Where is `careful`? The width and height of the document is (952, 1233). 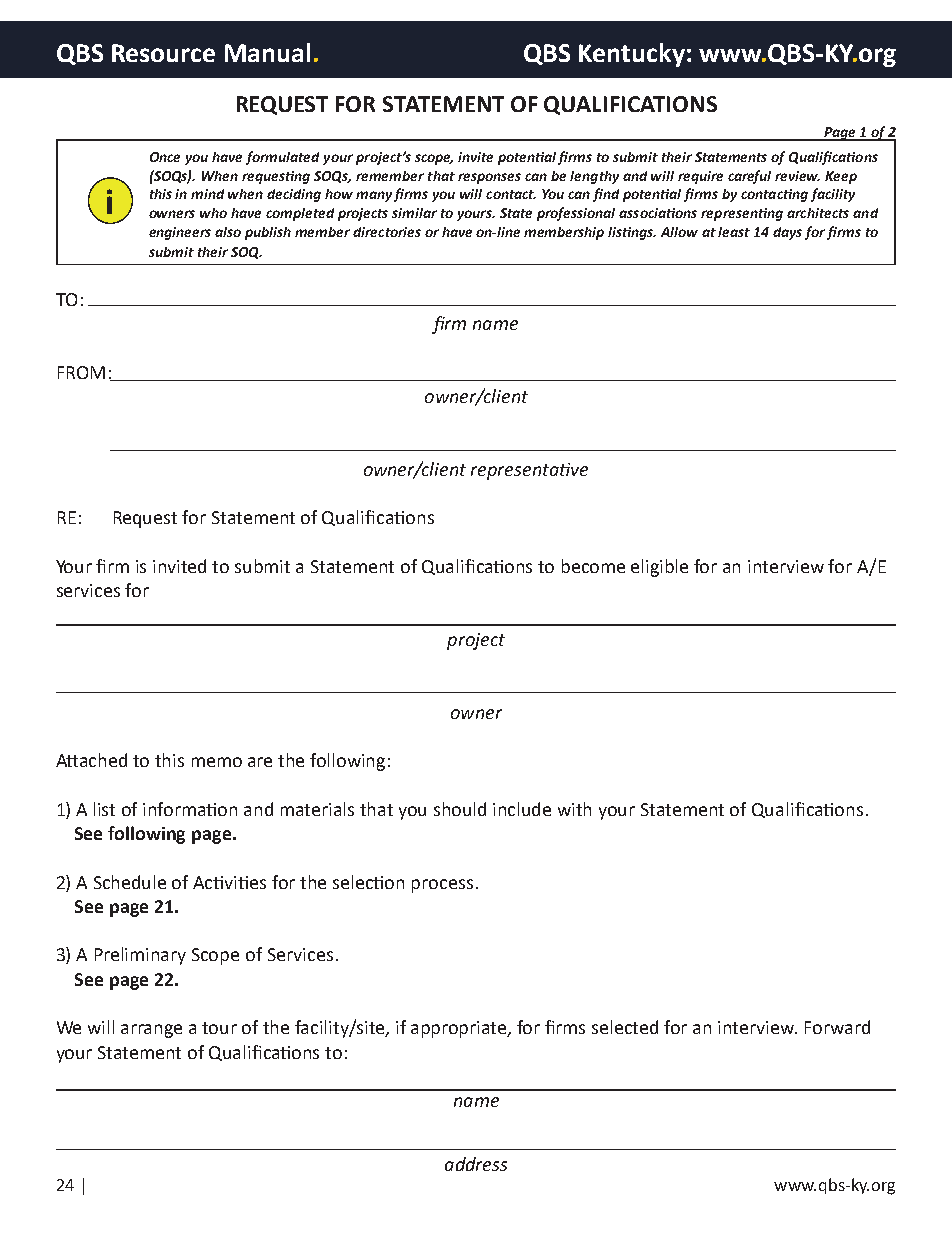 careful is located at coordinates (749, 177).
